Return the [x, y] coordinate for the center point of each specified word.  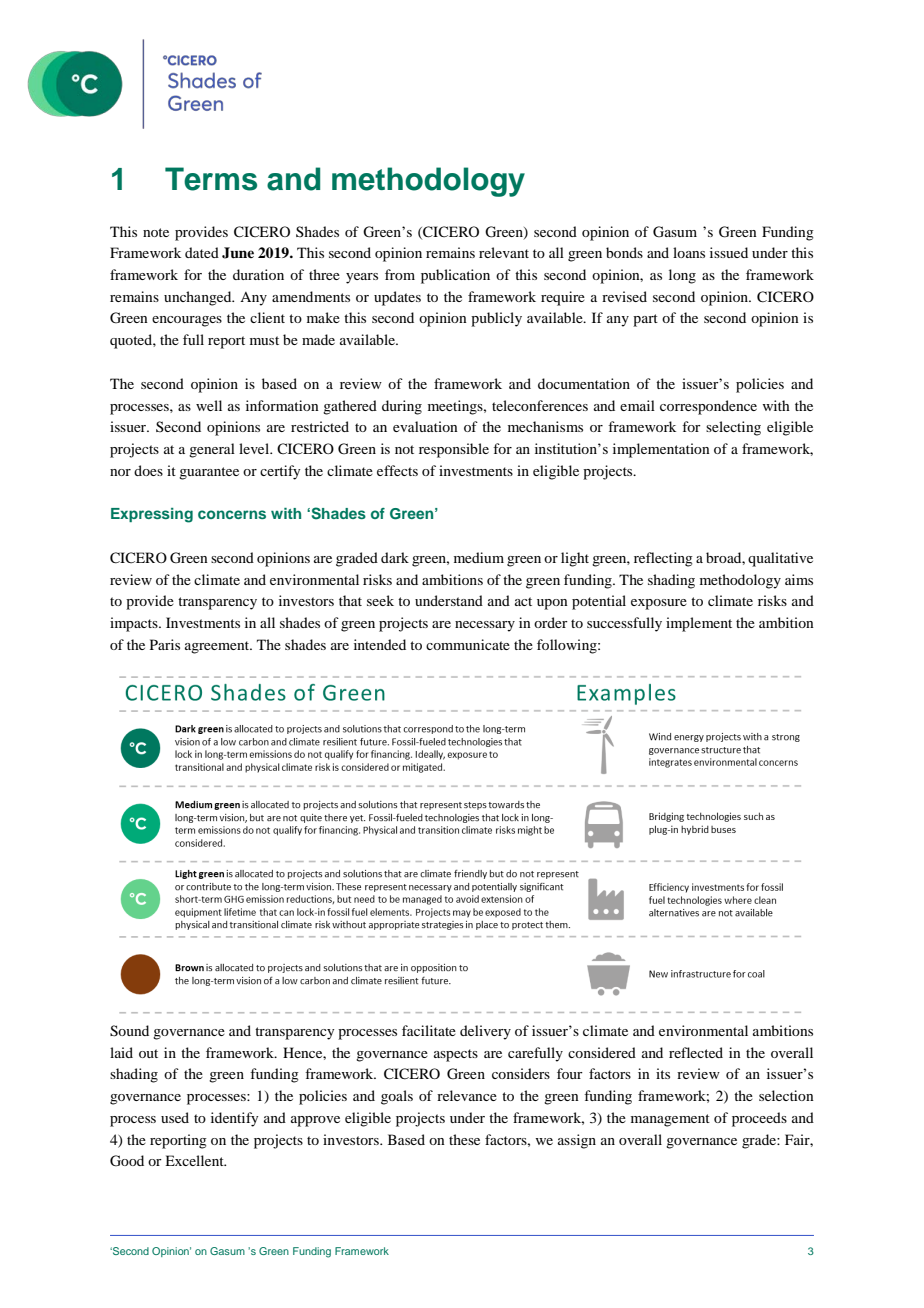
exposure [659, 604]
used [175, 1117]
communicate [468, 644]
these [464, 1139]
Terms [211, 179]
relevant [504, 252]
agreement [218, 647]
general [212, 450]
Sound [129, 1031]
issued [729, 252]
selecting [733, 428]
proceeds [759, 1119]
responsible [454, 450]
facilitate [429, 1030]
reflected [696, 1052]
